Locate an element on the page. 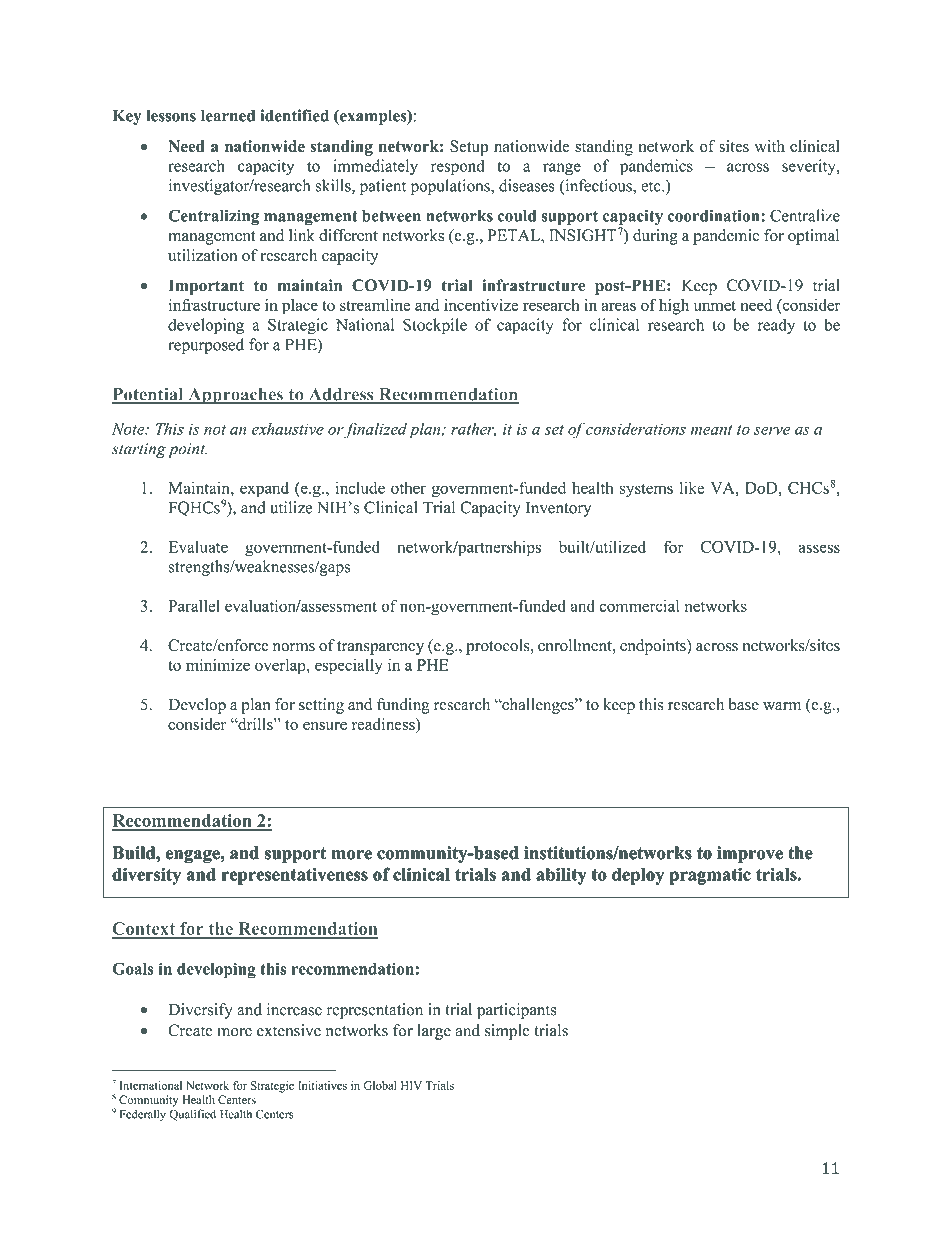 The height and width of the image is (1233, 952). Qualified is located at coordinates (192, 1115).
